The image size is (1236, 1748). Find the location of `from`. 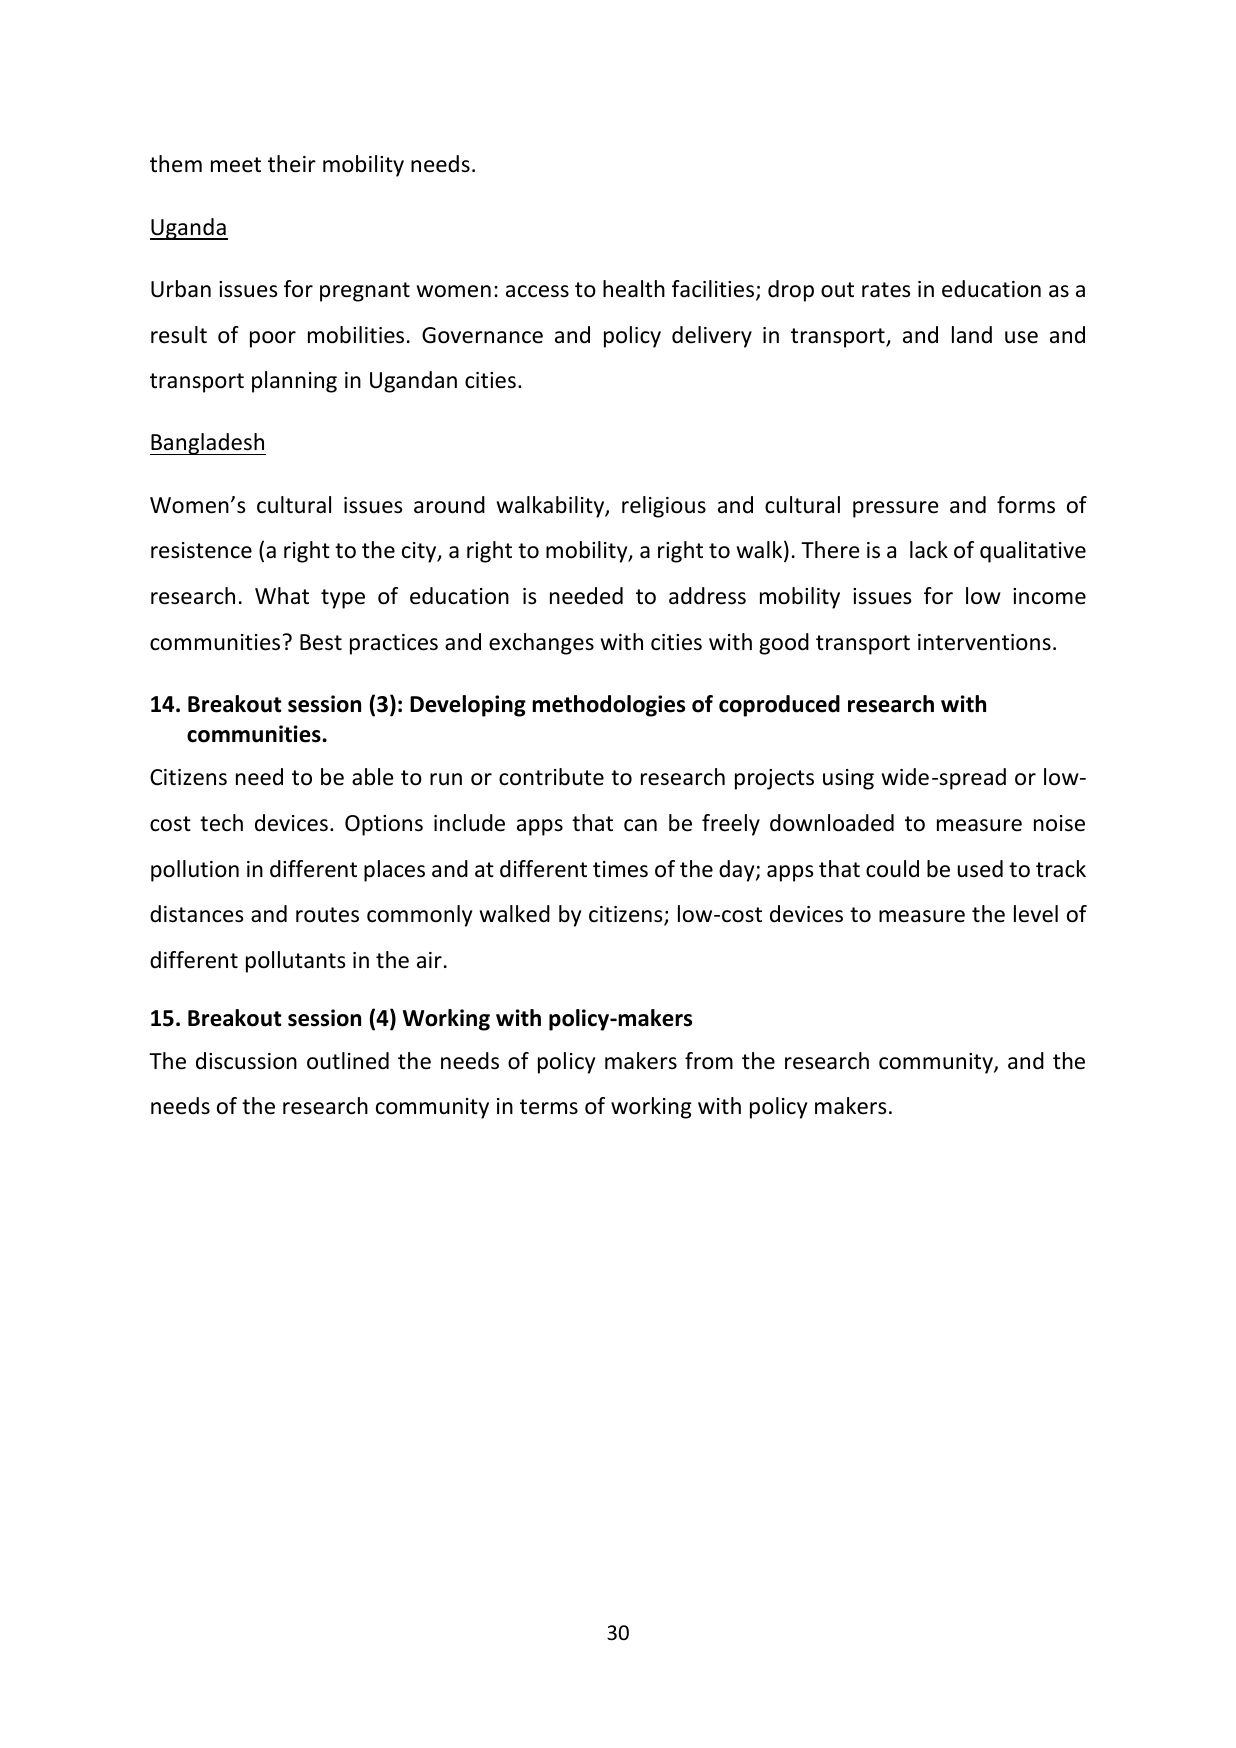

from is located at coordinates (709, 1061).
